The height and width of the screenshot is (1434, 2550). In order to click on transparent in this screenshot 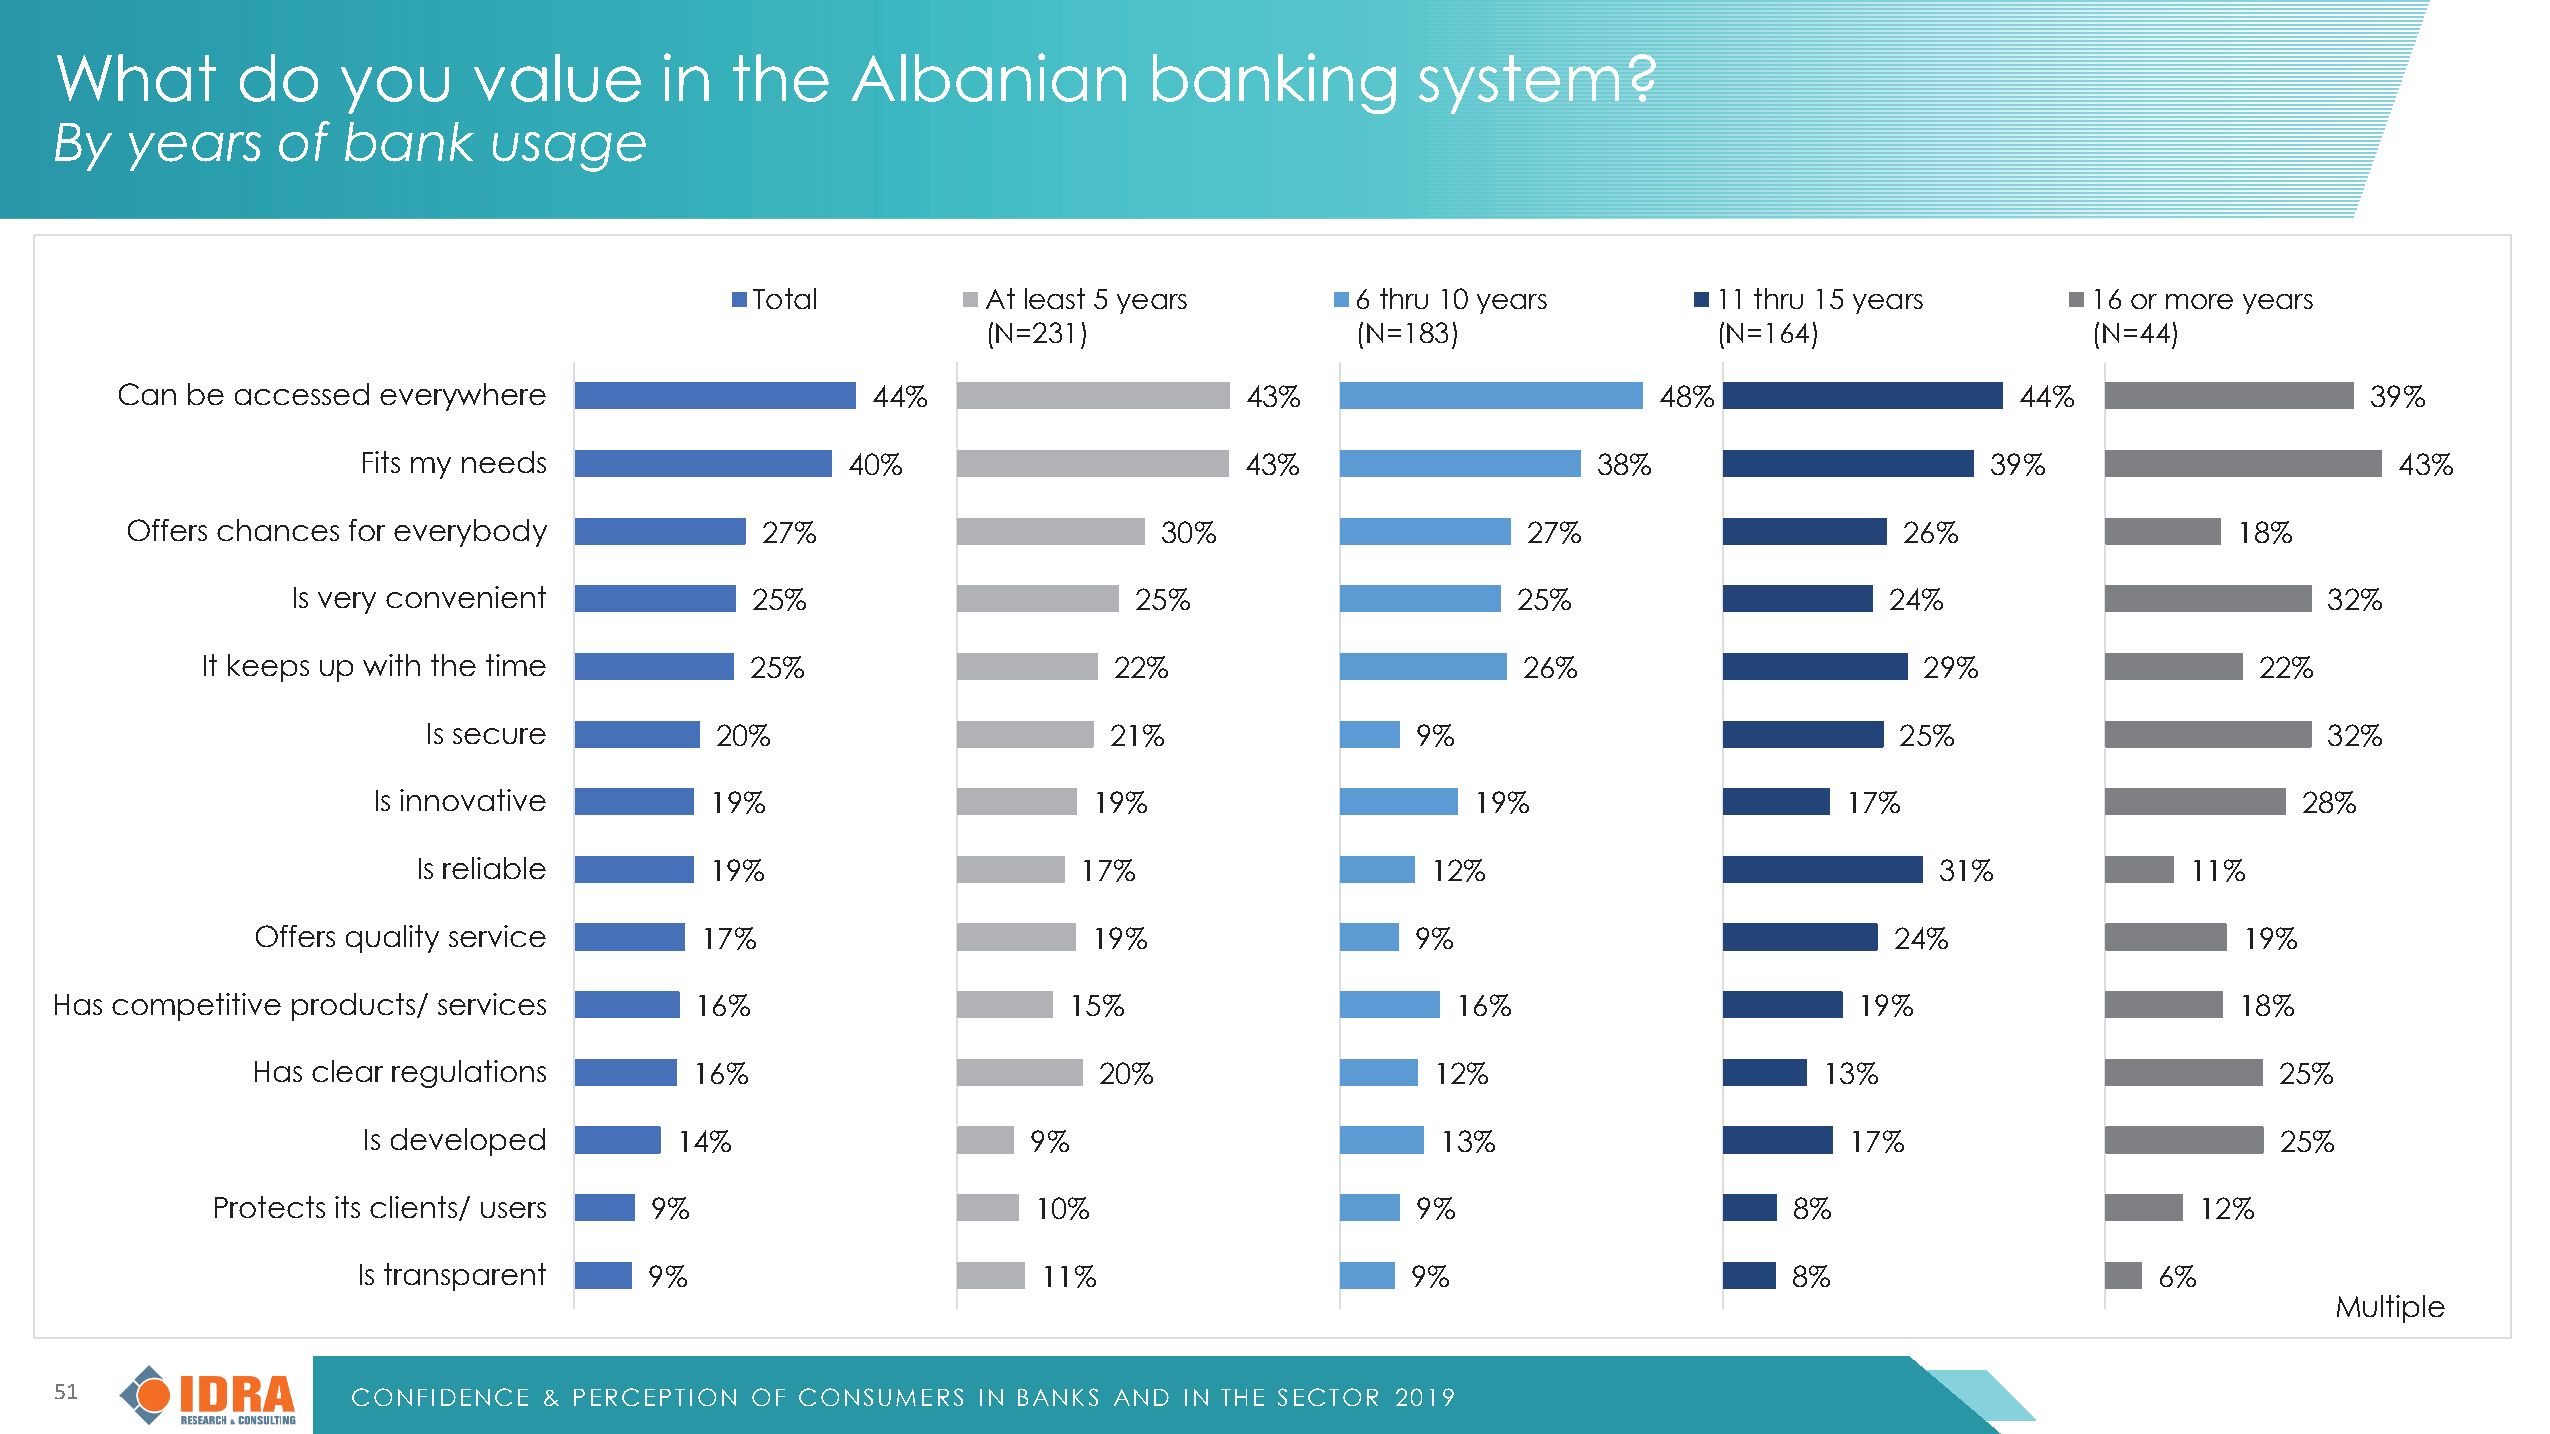, I will do `click(465, 1277)`.
